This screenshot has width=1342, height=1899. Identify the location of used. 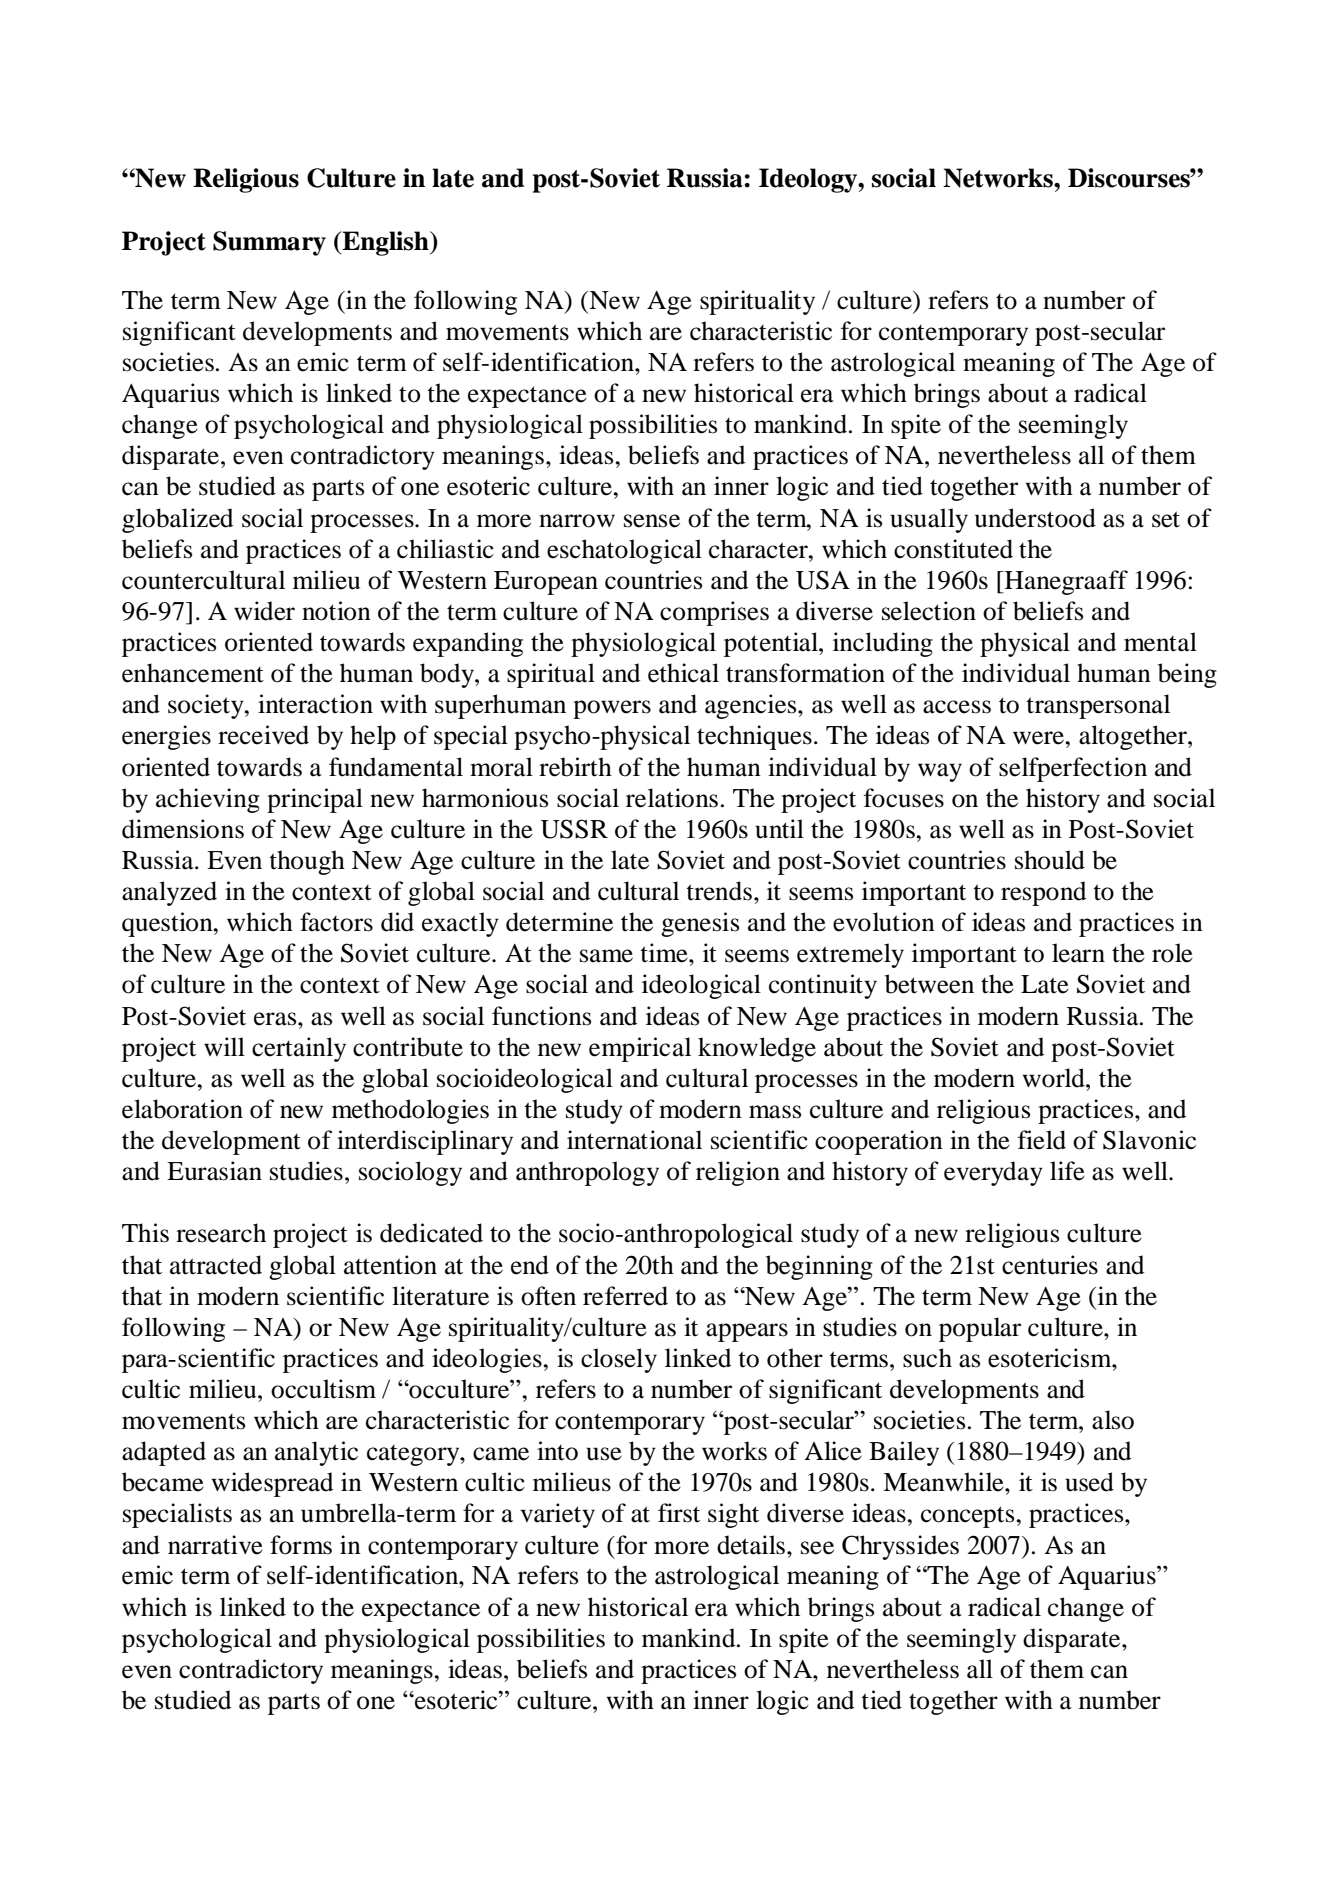
(1089, 1482).
